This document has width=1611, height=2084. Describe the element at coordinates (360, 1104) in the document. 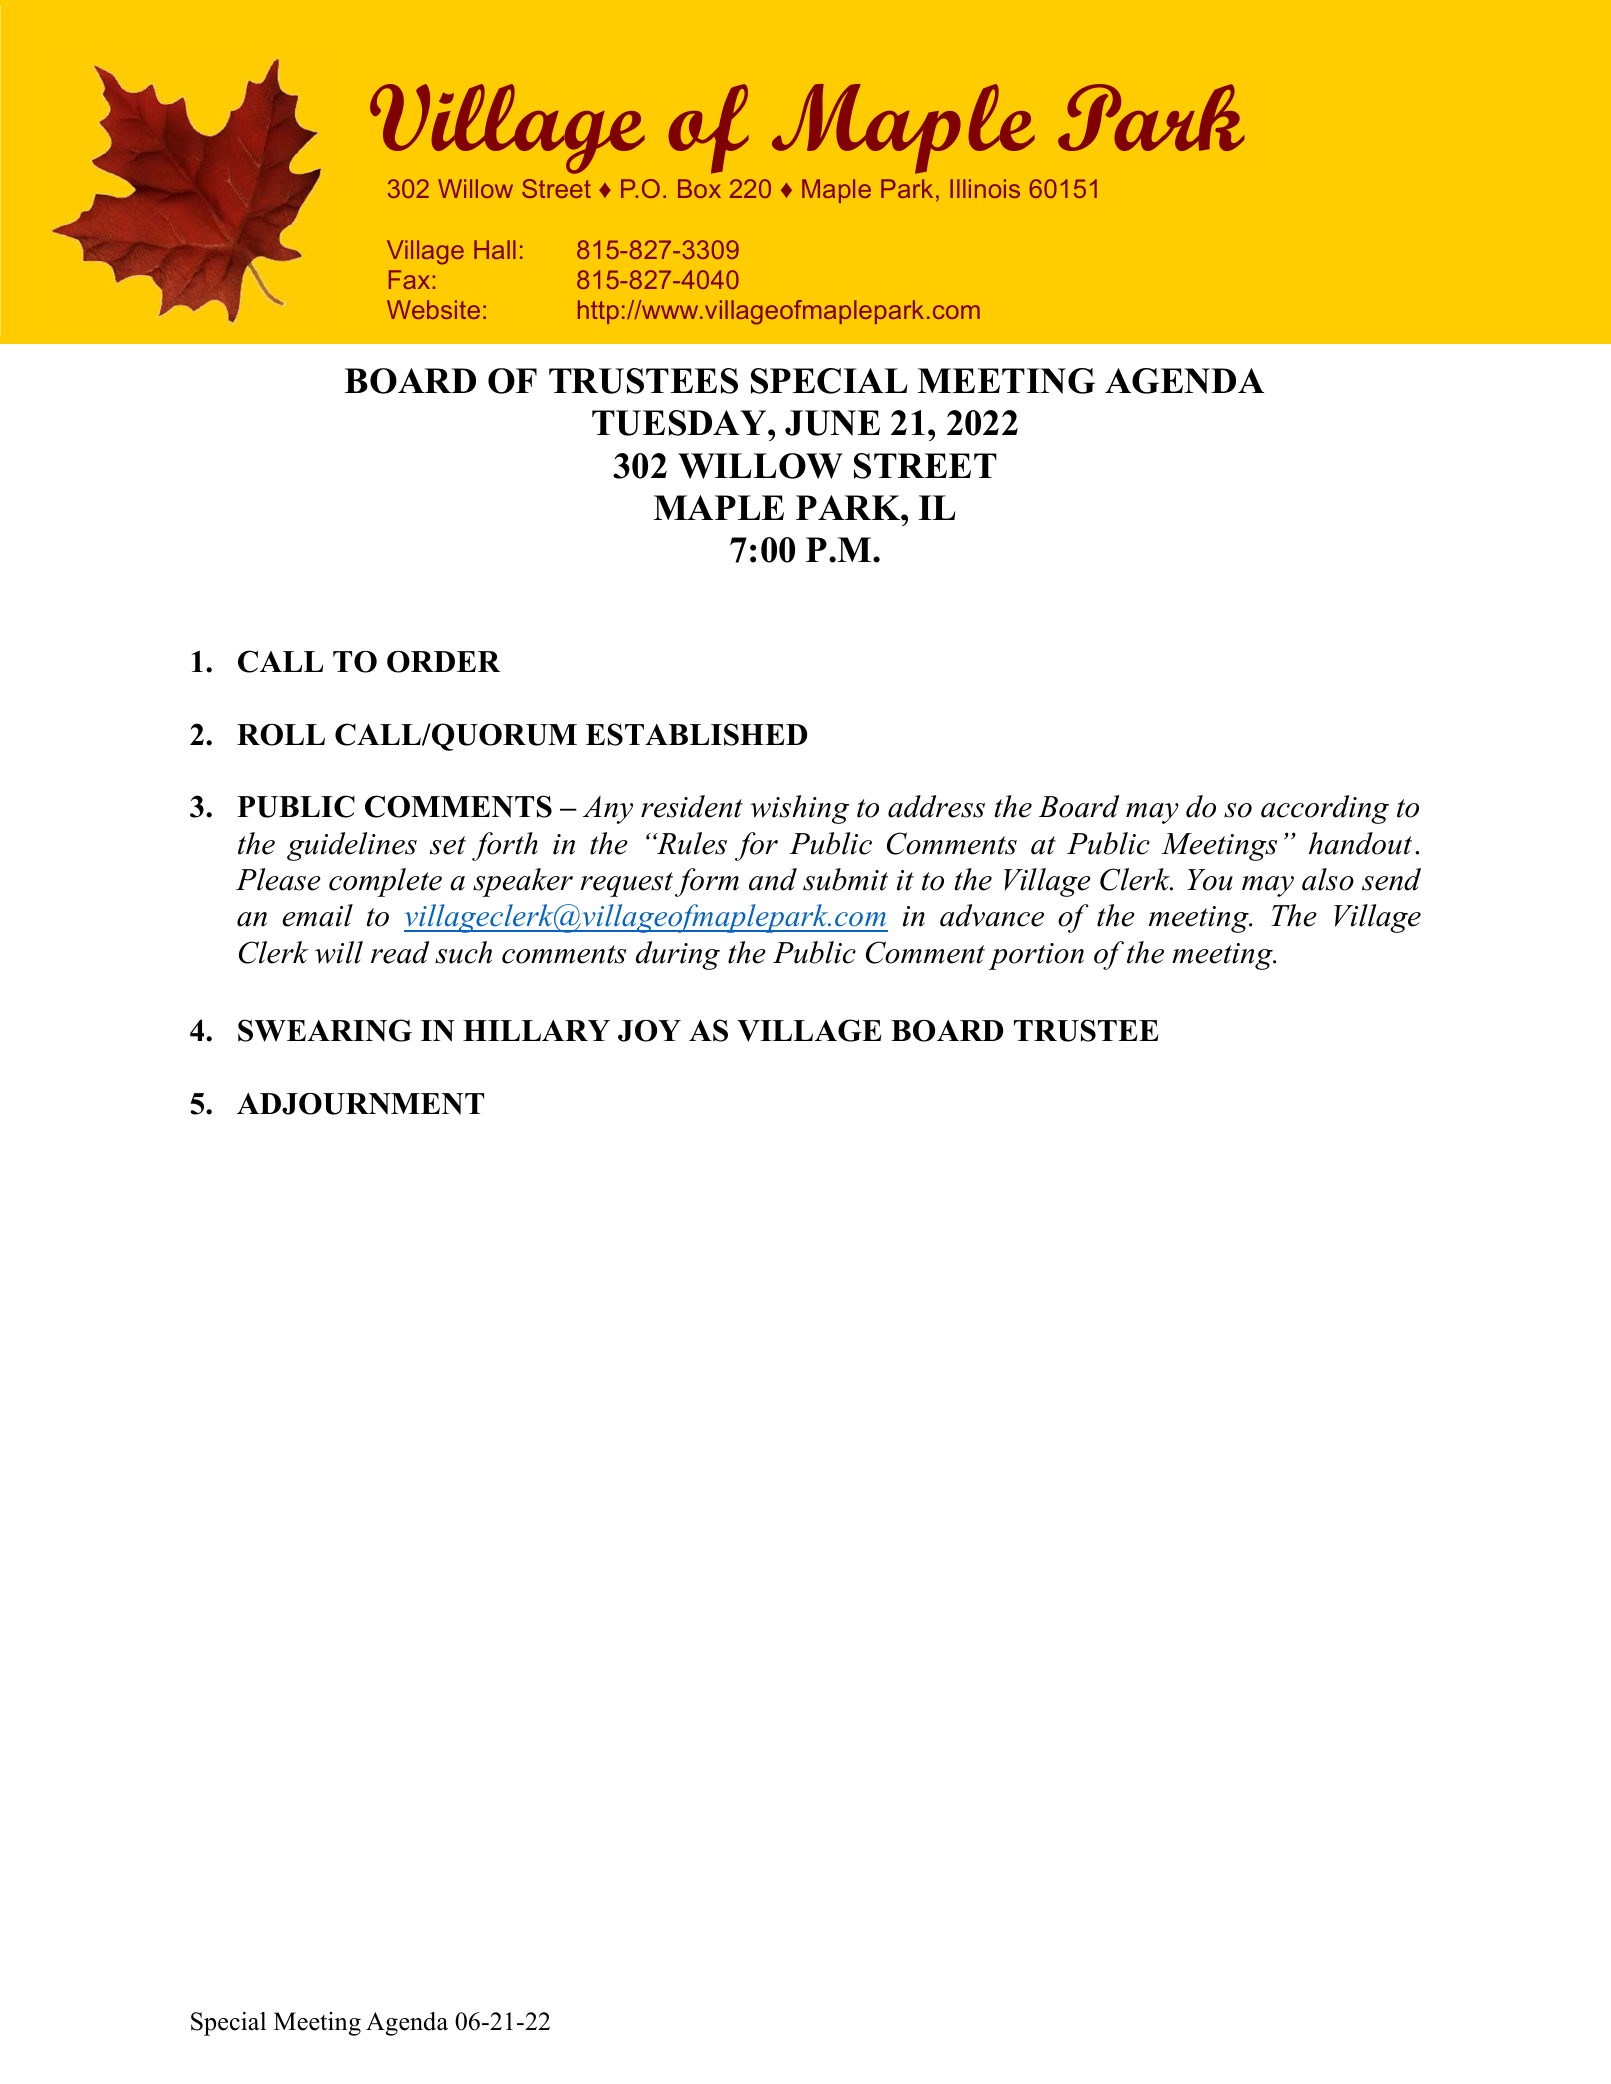

I see `ADJOURNMENT` at that location.
